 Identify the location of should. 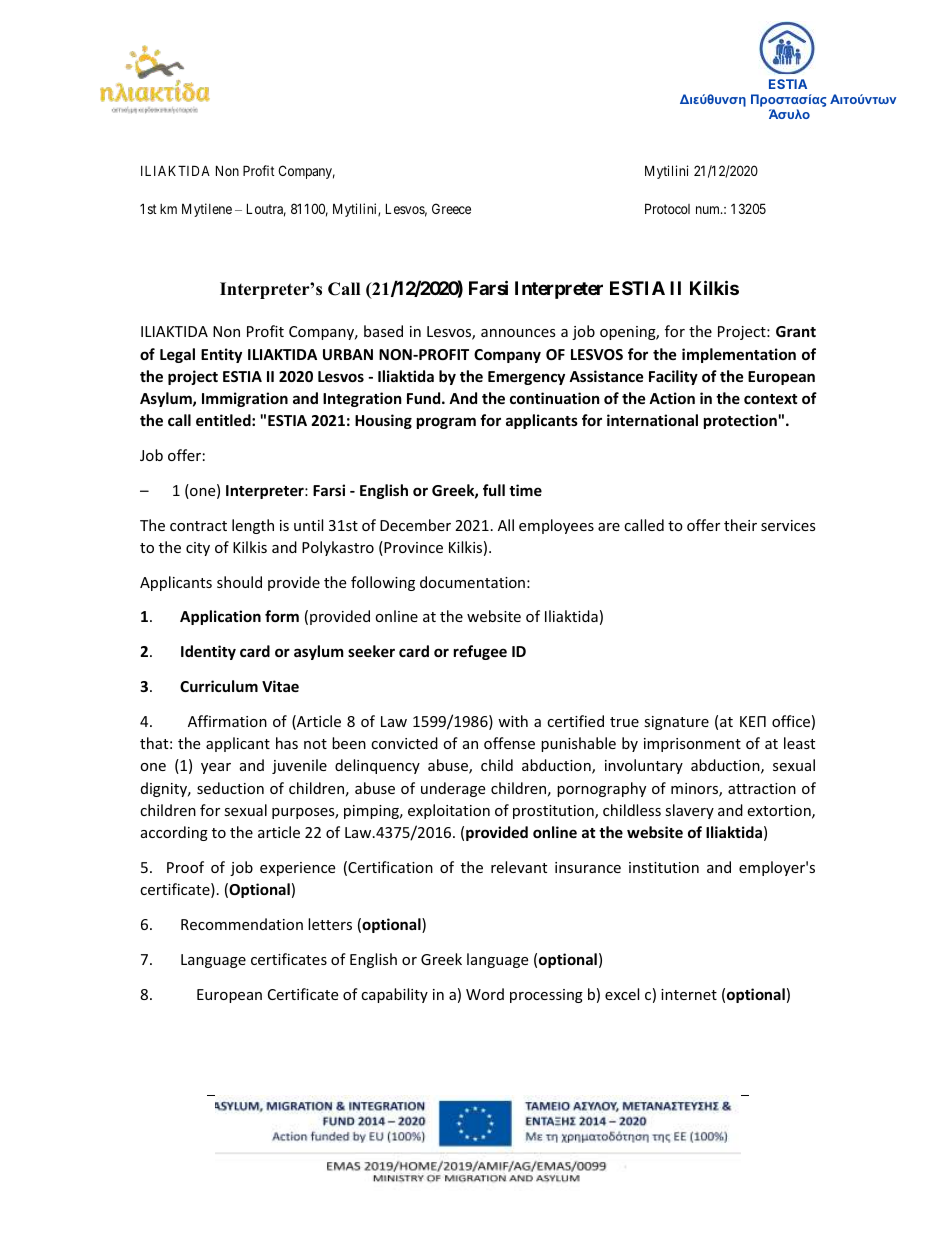
(239, 582).
